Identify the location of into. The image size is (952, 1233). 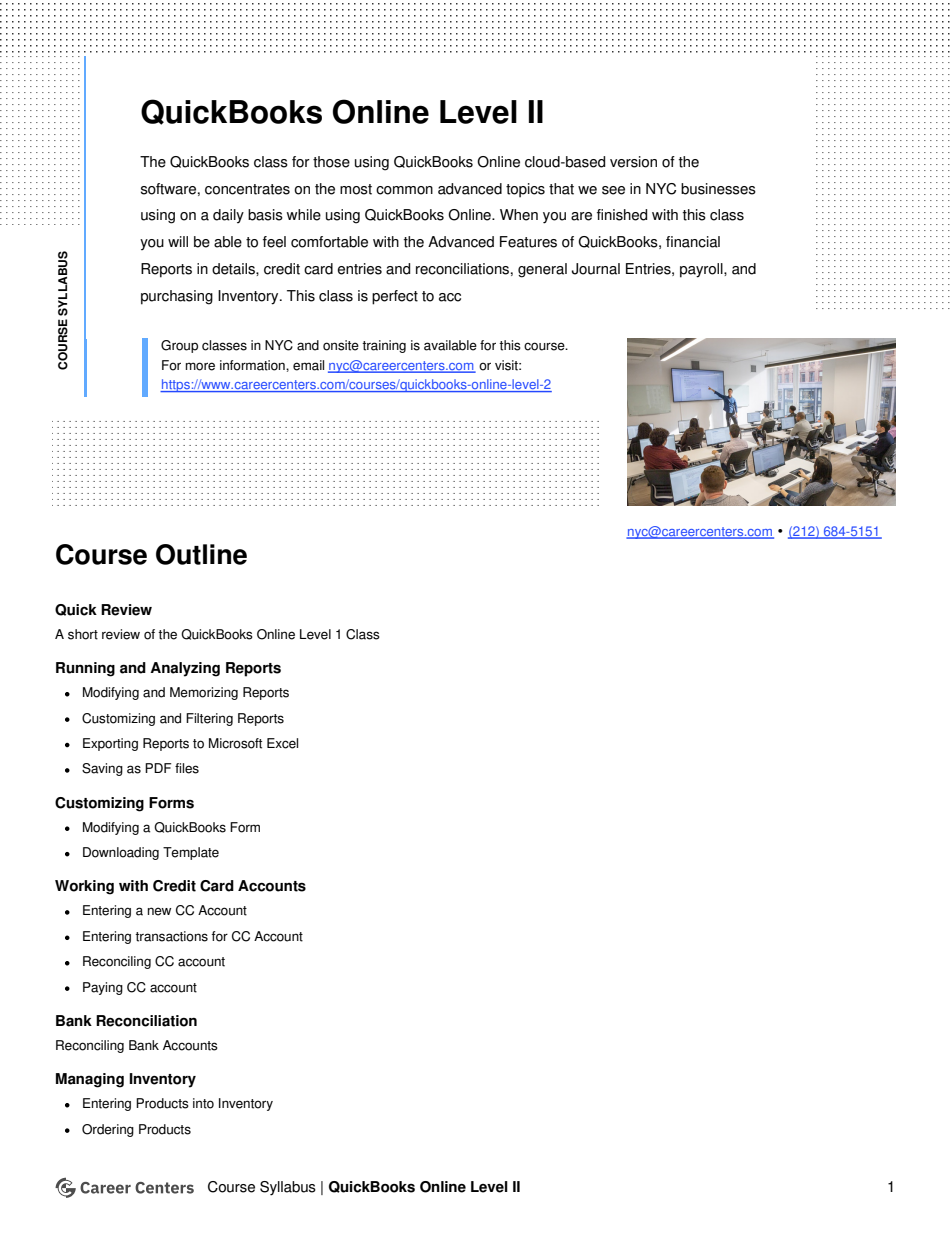
(203, 1103).
